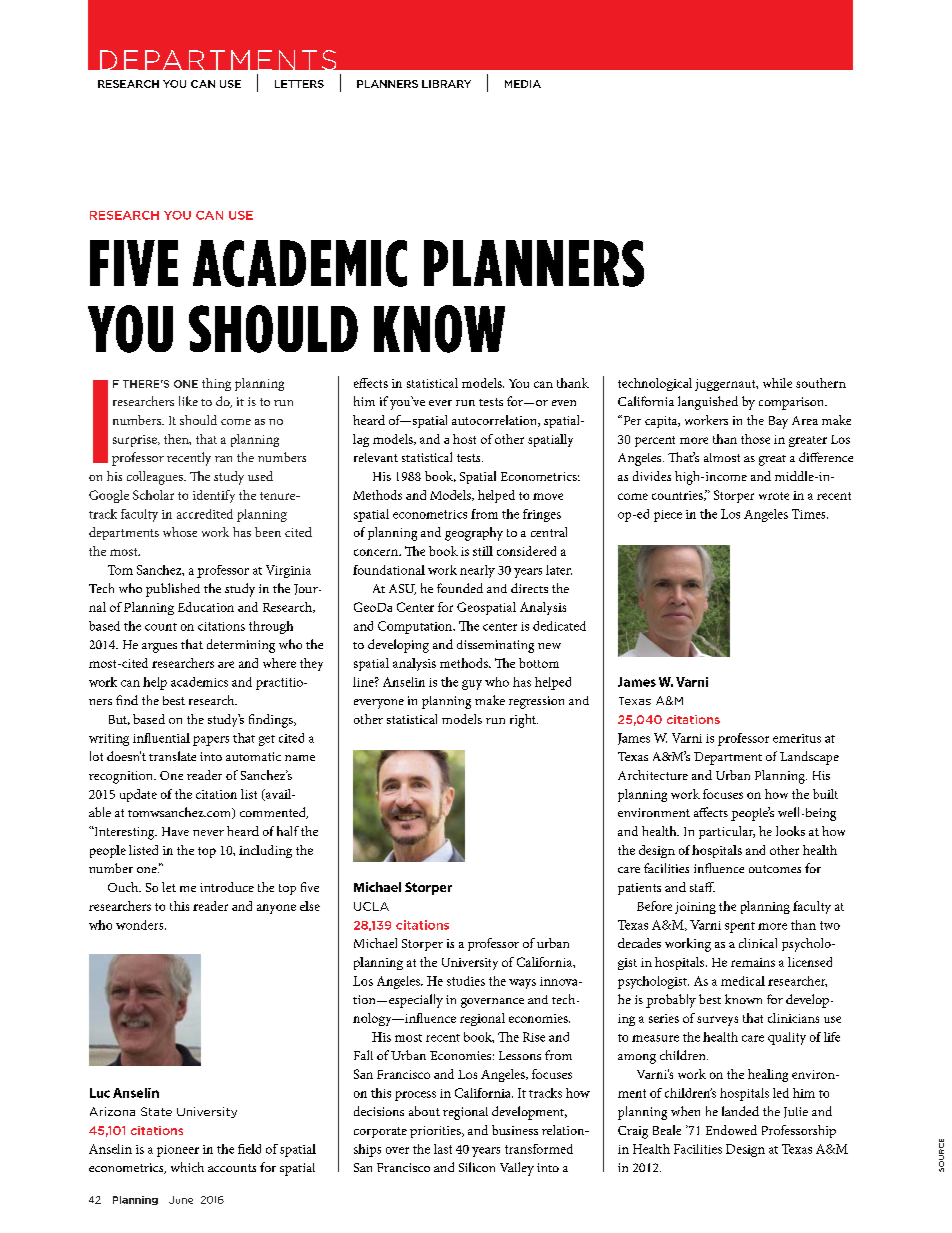  Describe the element at coordinates (159, 648) in the document. I see `argues` at that location.
